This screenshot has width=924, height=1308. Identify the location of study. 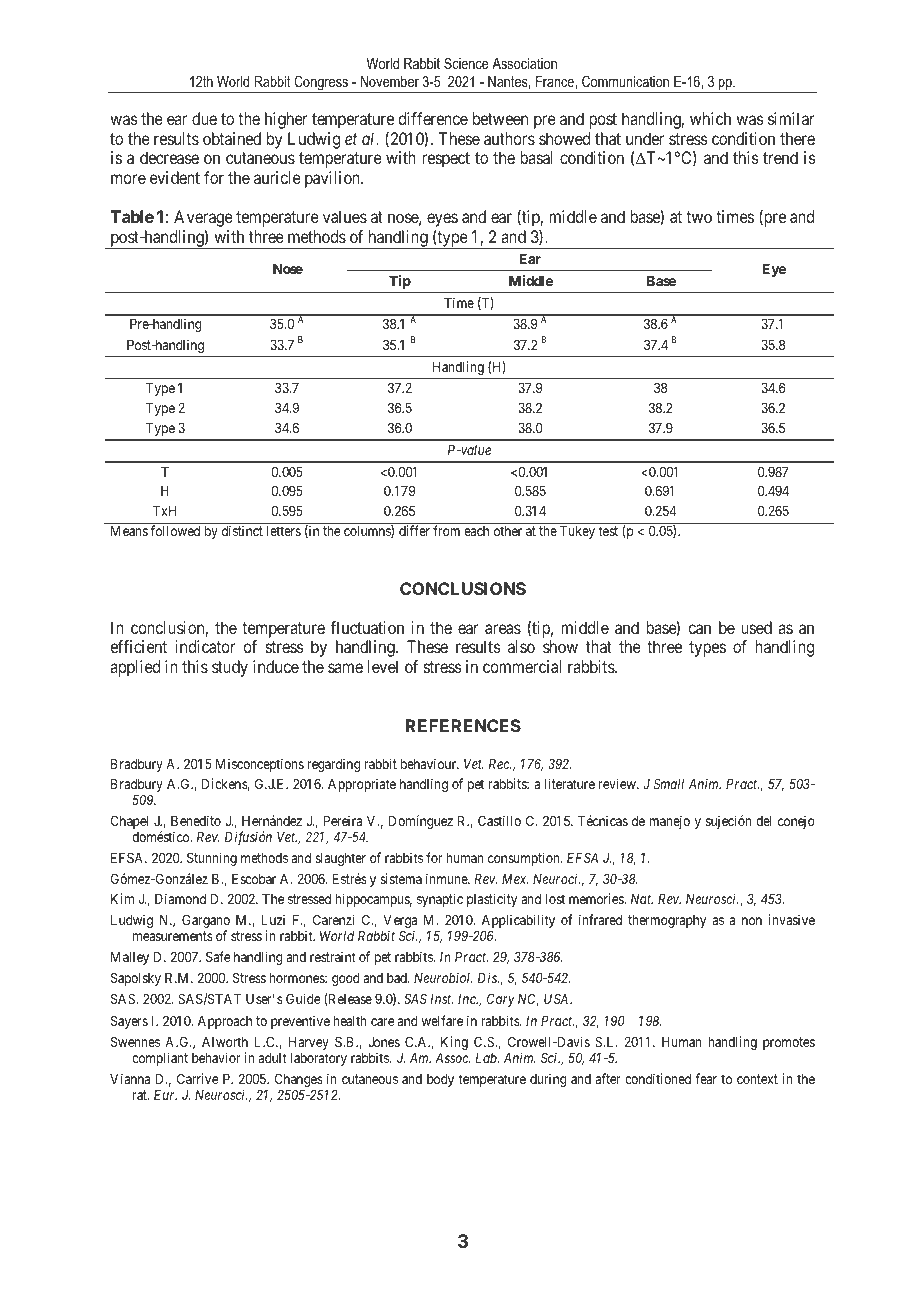
(230, 668).
